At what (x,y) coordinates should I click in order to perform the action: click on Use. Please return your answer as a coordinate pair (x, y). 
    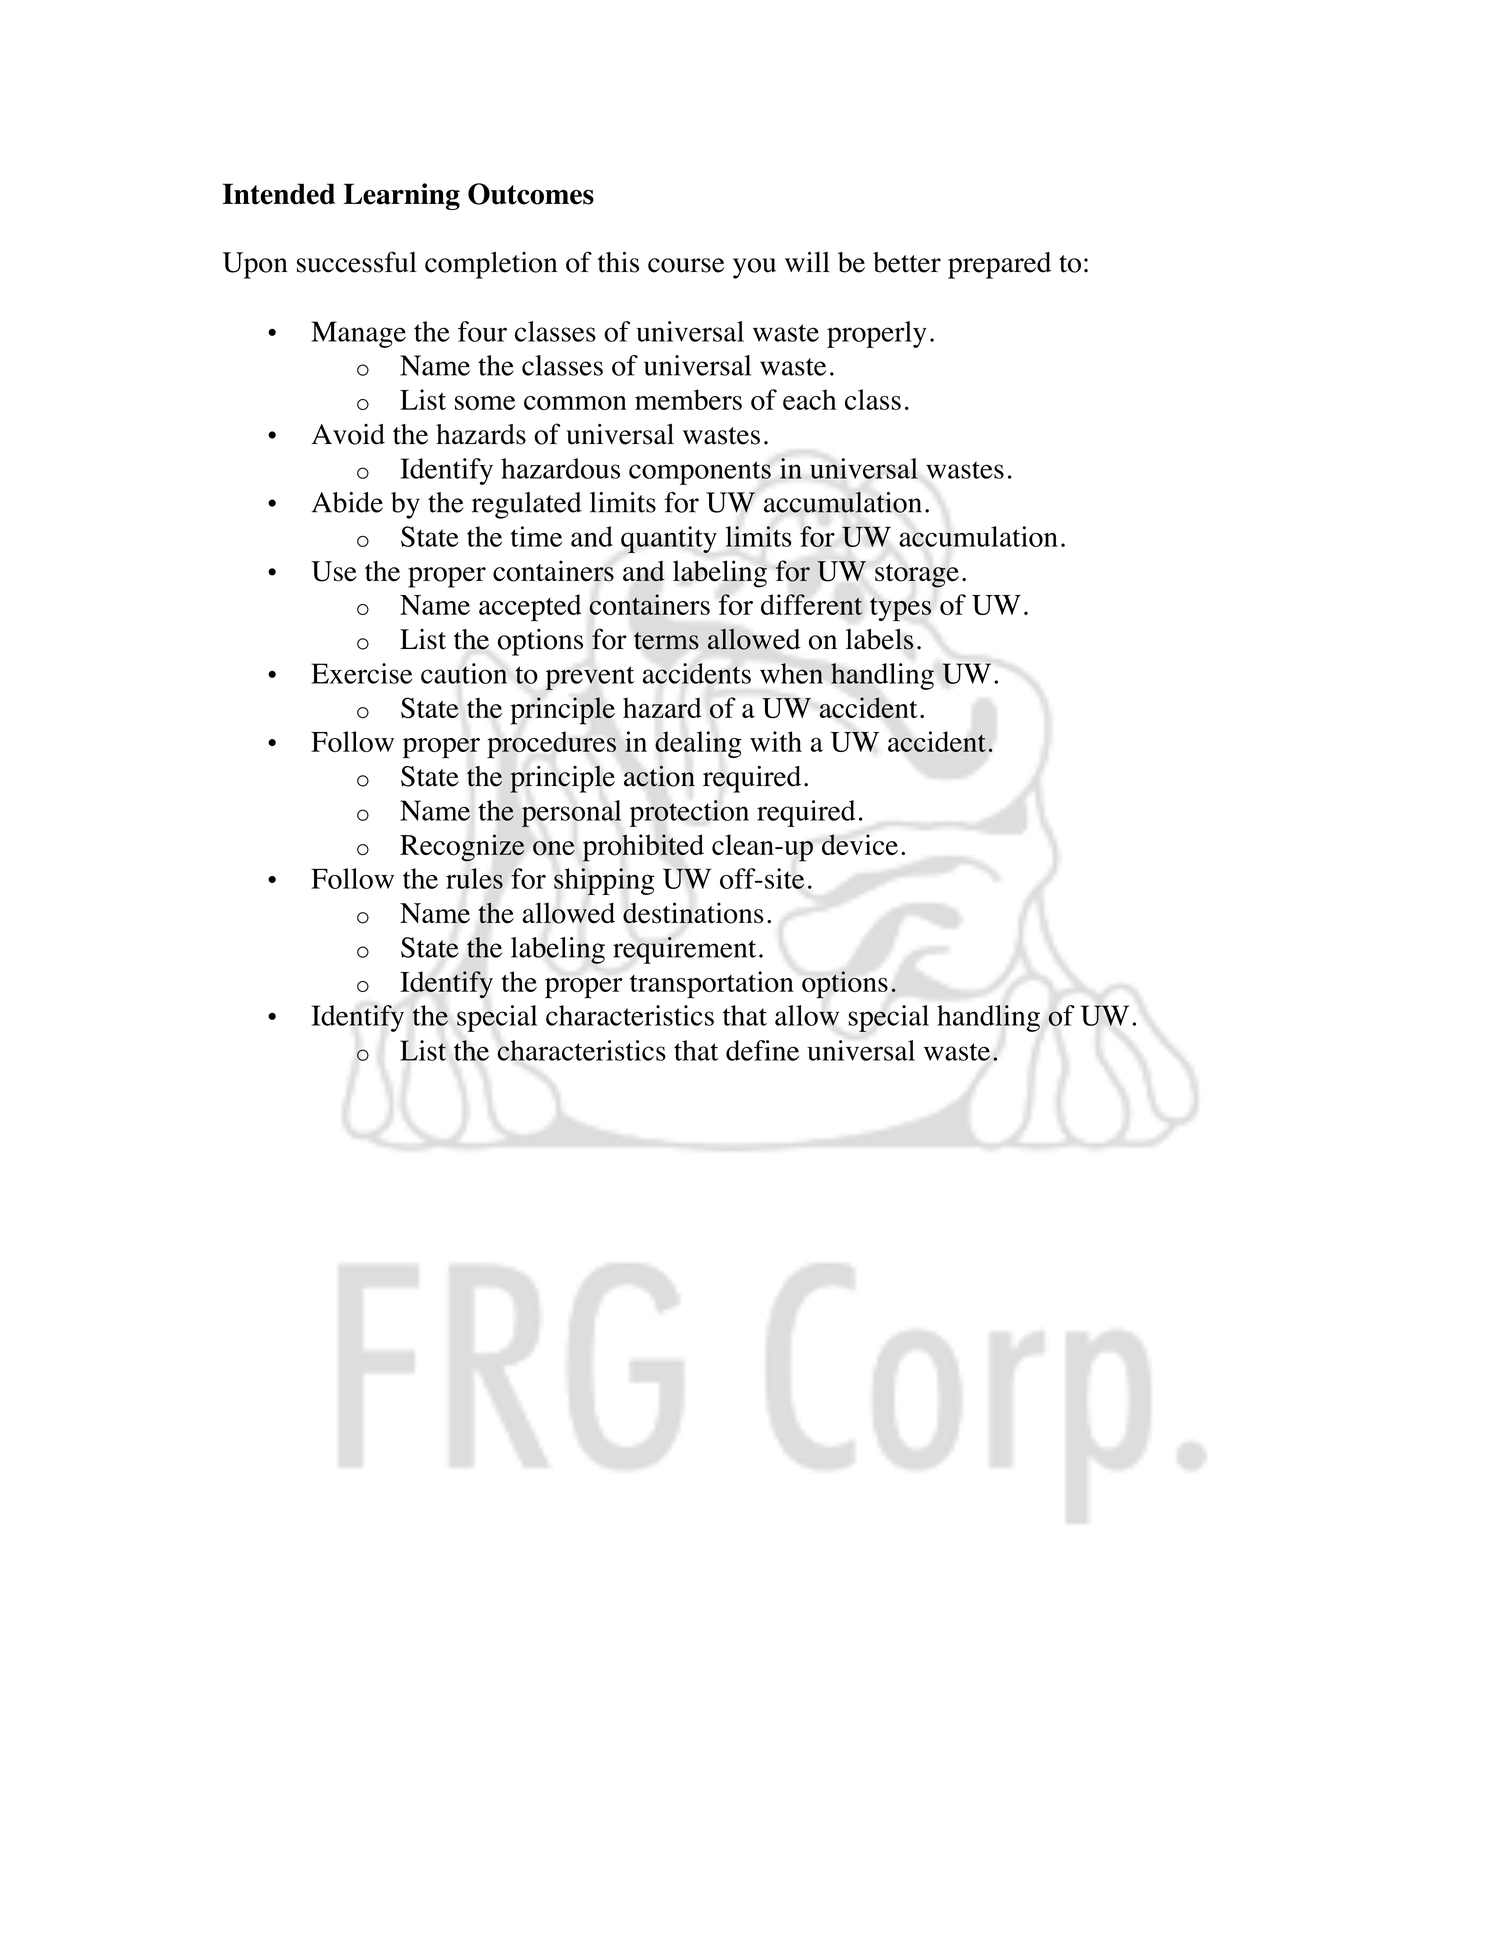
    Looking at the image, I should click on (334, 571).
